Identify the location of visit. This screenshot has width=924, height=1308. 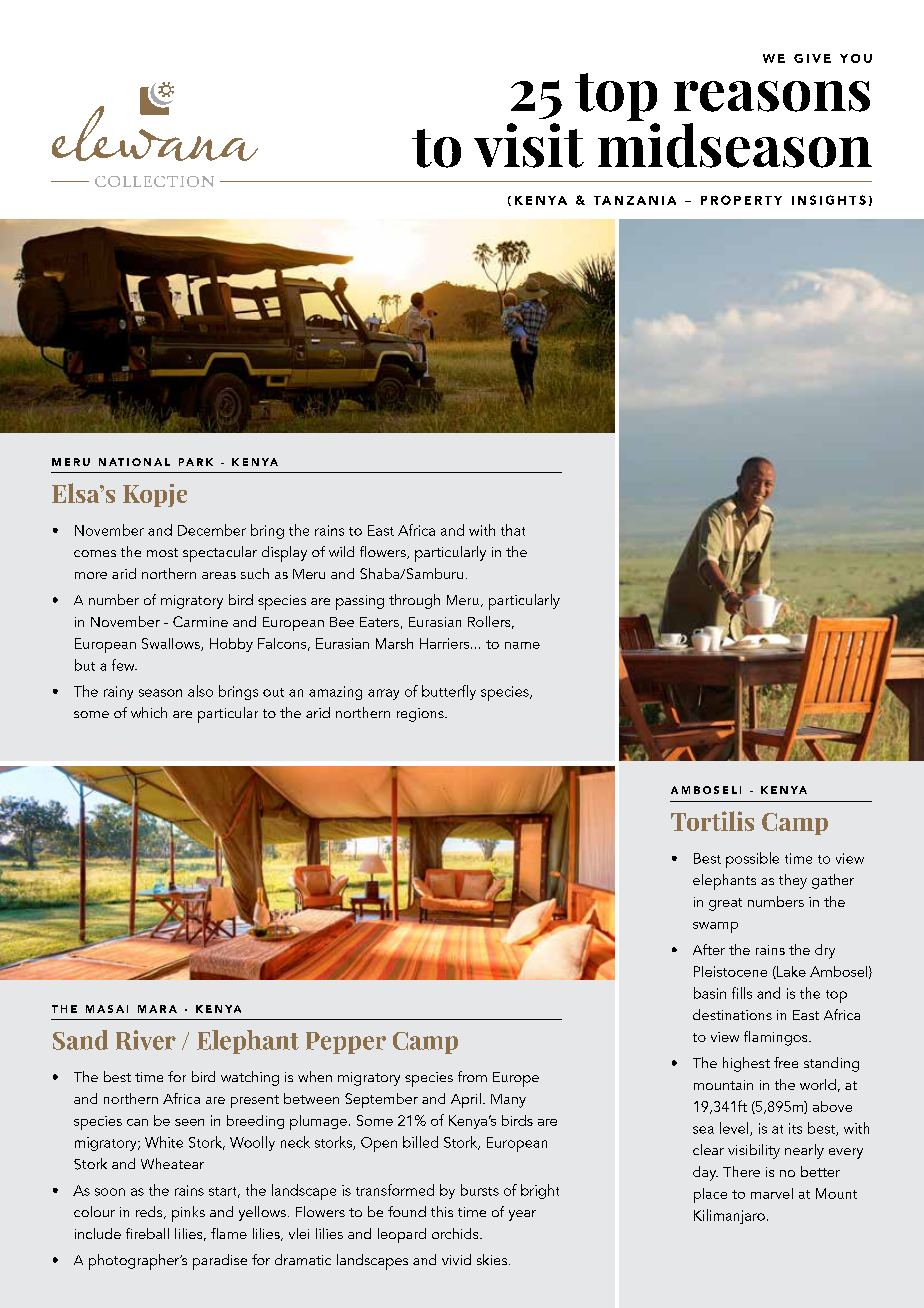
(529, 145).
